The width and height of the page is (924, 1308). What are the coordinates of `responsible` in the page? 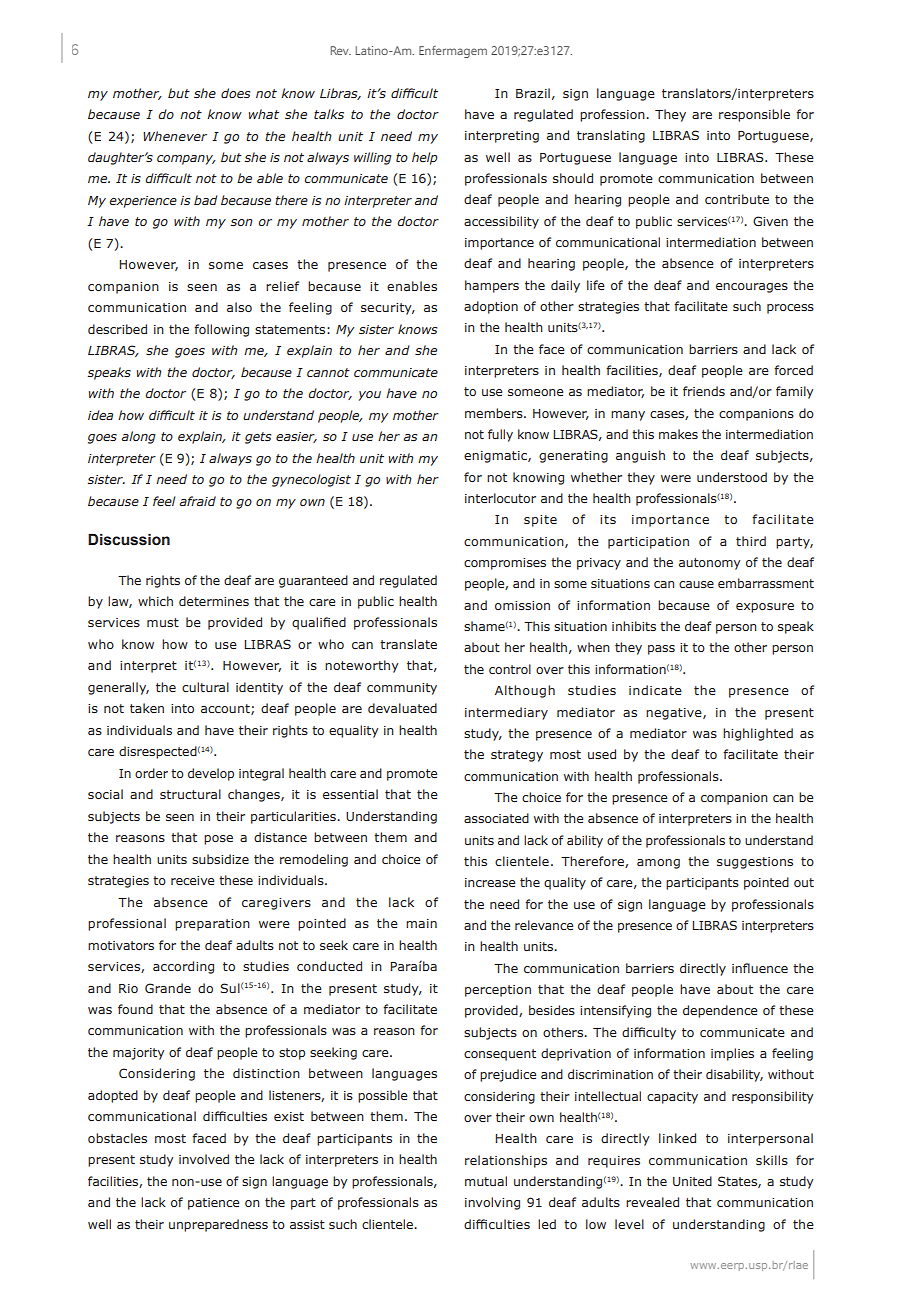 It's located at (754, 115).
